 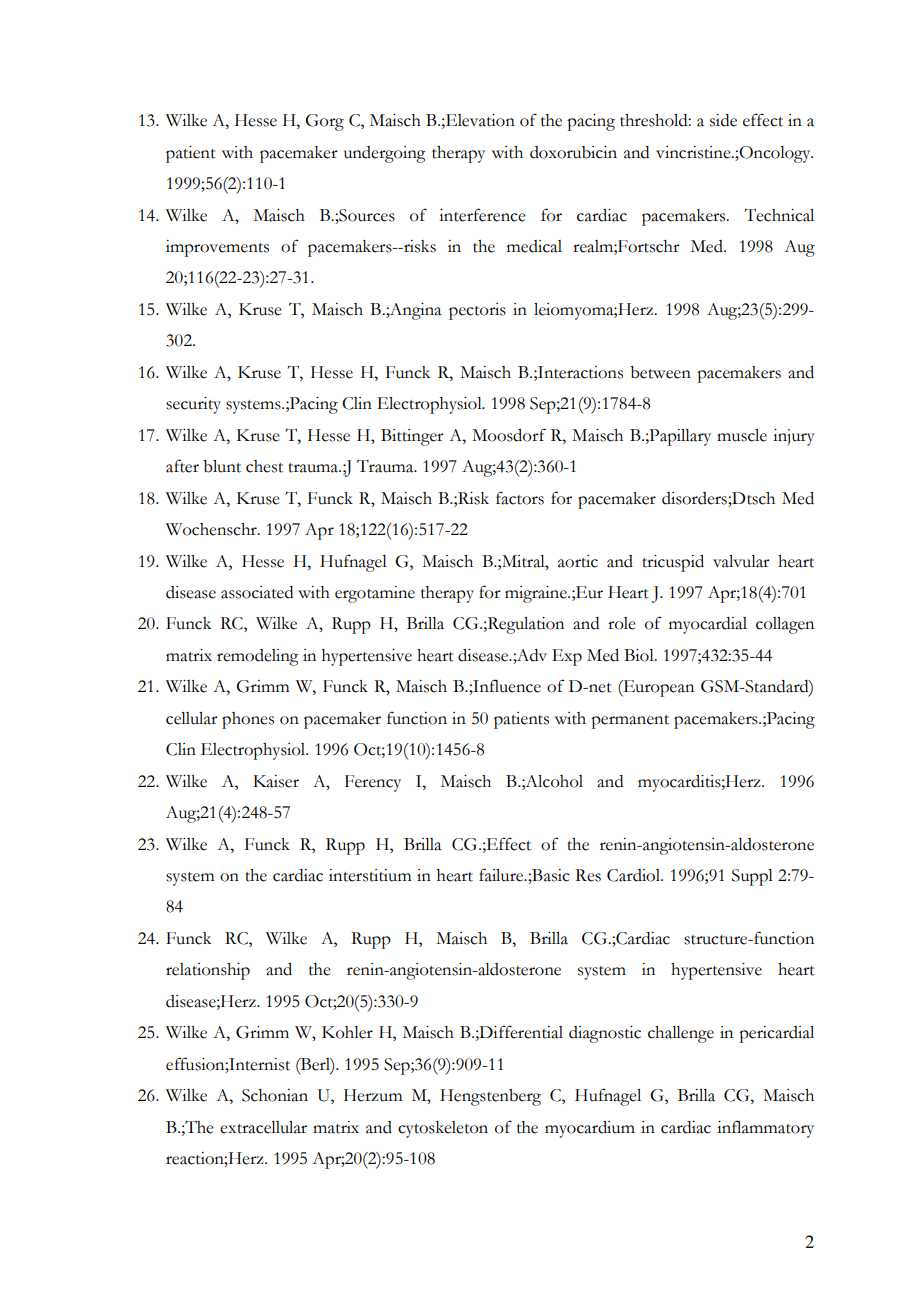 What do you see at coordinates (276, 781) in the screenshot?
I see `Kaiser` at bounding box center [276, 781].
